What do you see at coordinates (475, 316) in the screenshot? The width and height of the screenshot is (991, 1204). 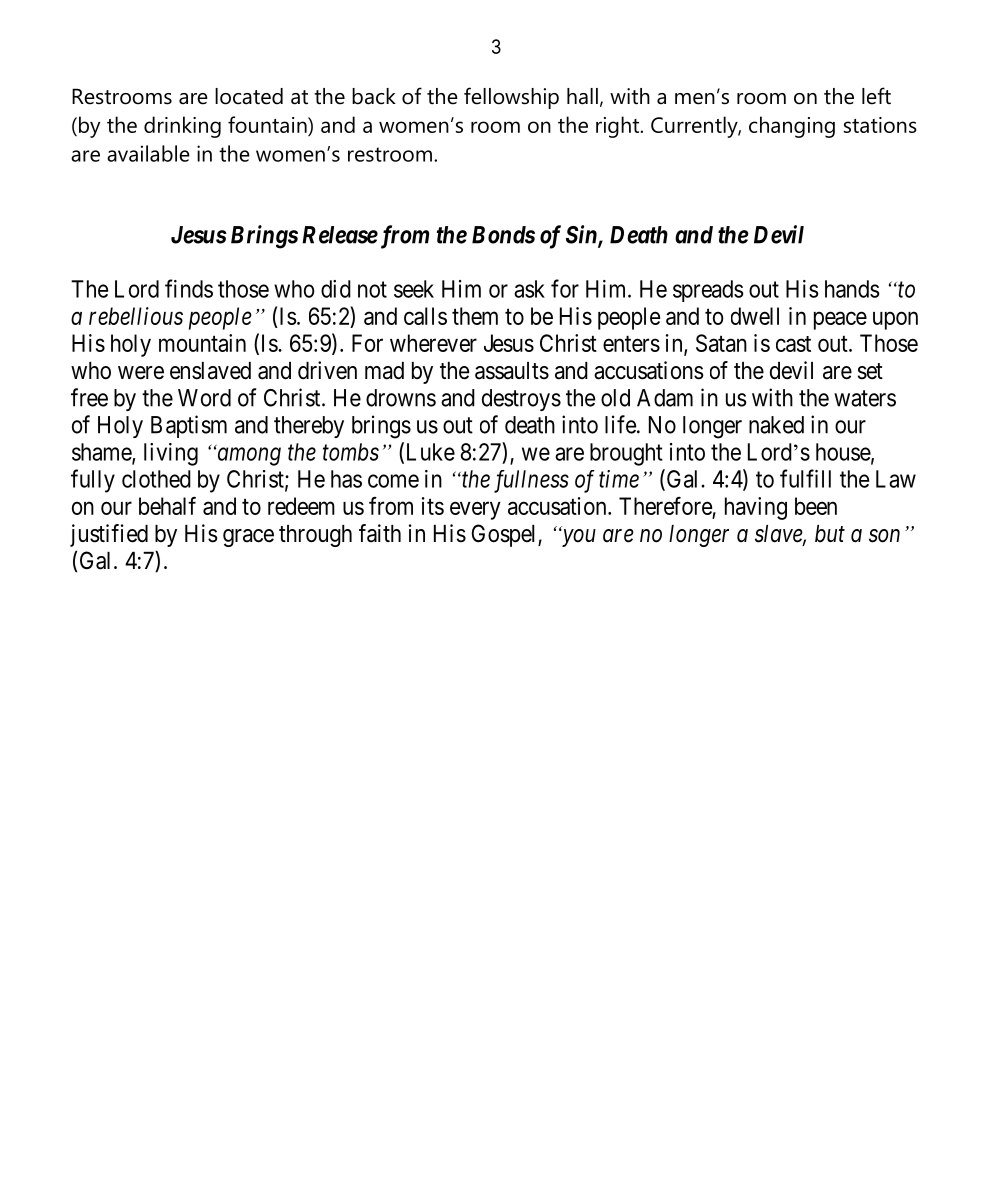 I see `them` at bounding box center [475, 316].
